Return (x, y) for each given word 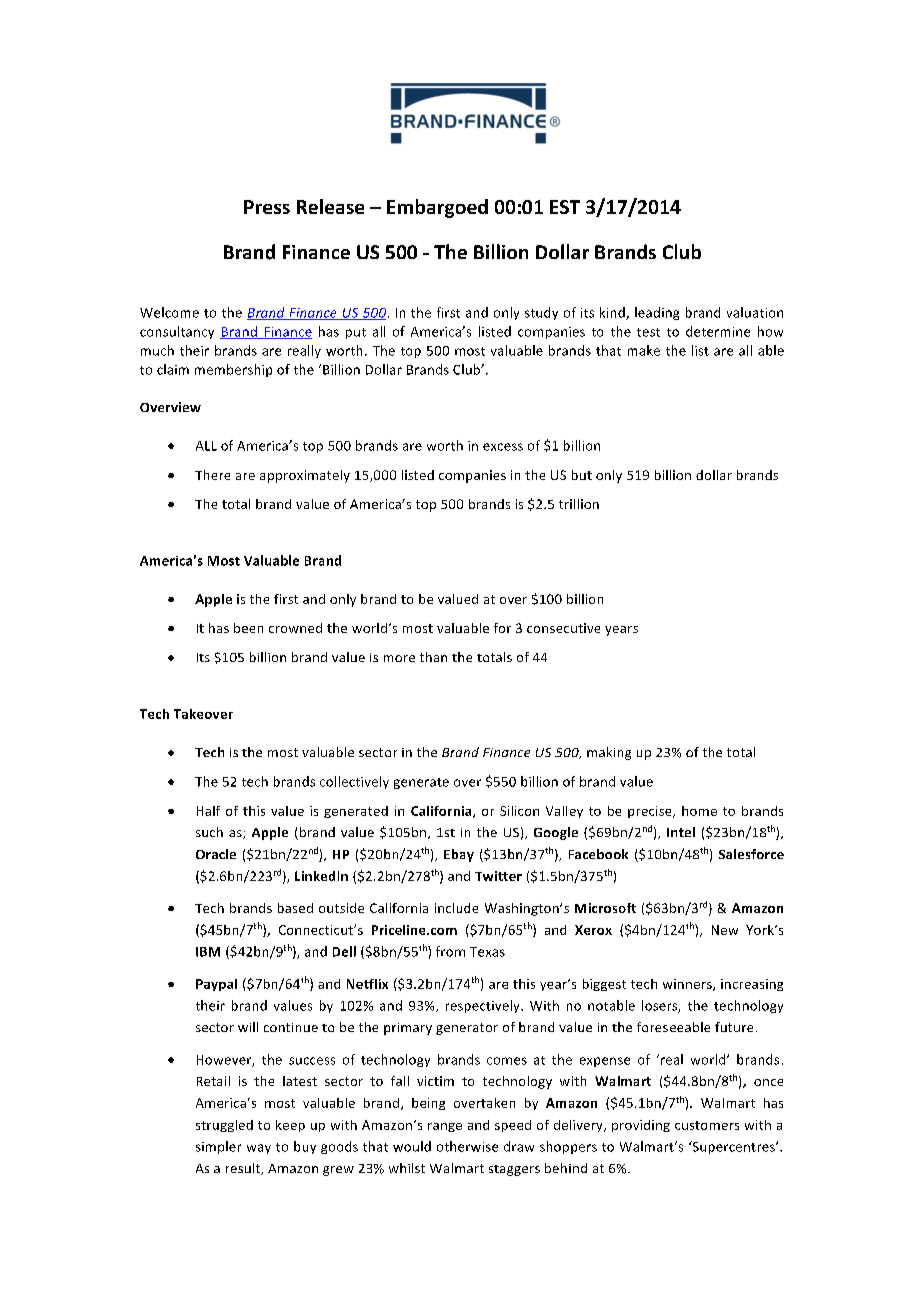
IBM (208, 952)
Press (267, 207)
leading (657, 313)
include (456, 908)
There (212, 475)
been (248, 628)
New (725, 930)
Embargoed (437, 208)
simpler (218, 1147)
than (433, 657)
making (609, 753)
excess (503, 447)
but (582, 475)
